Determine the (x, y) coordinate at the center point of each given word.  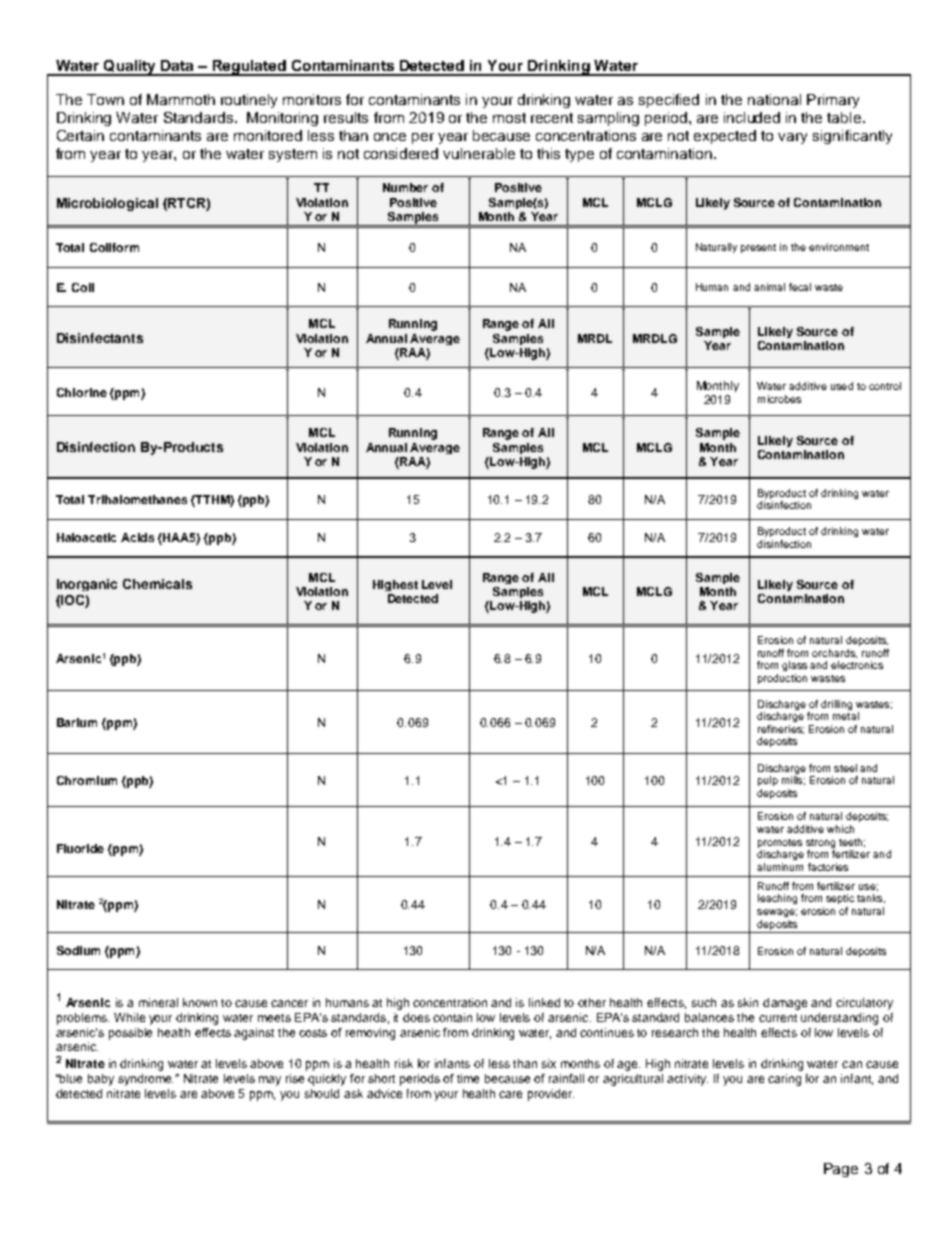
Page (841, 1170)
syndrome (145, 1080)
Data (177, 65)
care (510, 1094)
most (509, 118)
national (774, 99)
